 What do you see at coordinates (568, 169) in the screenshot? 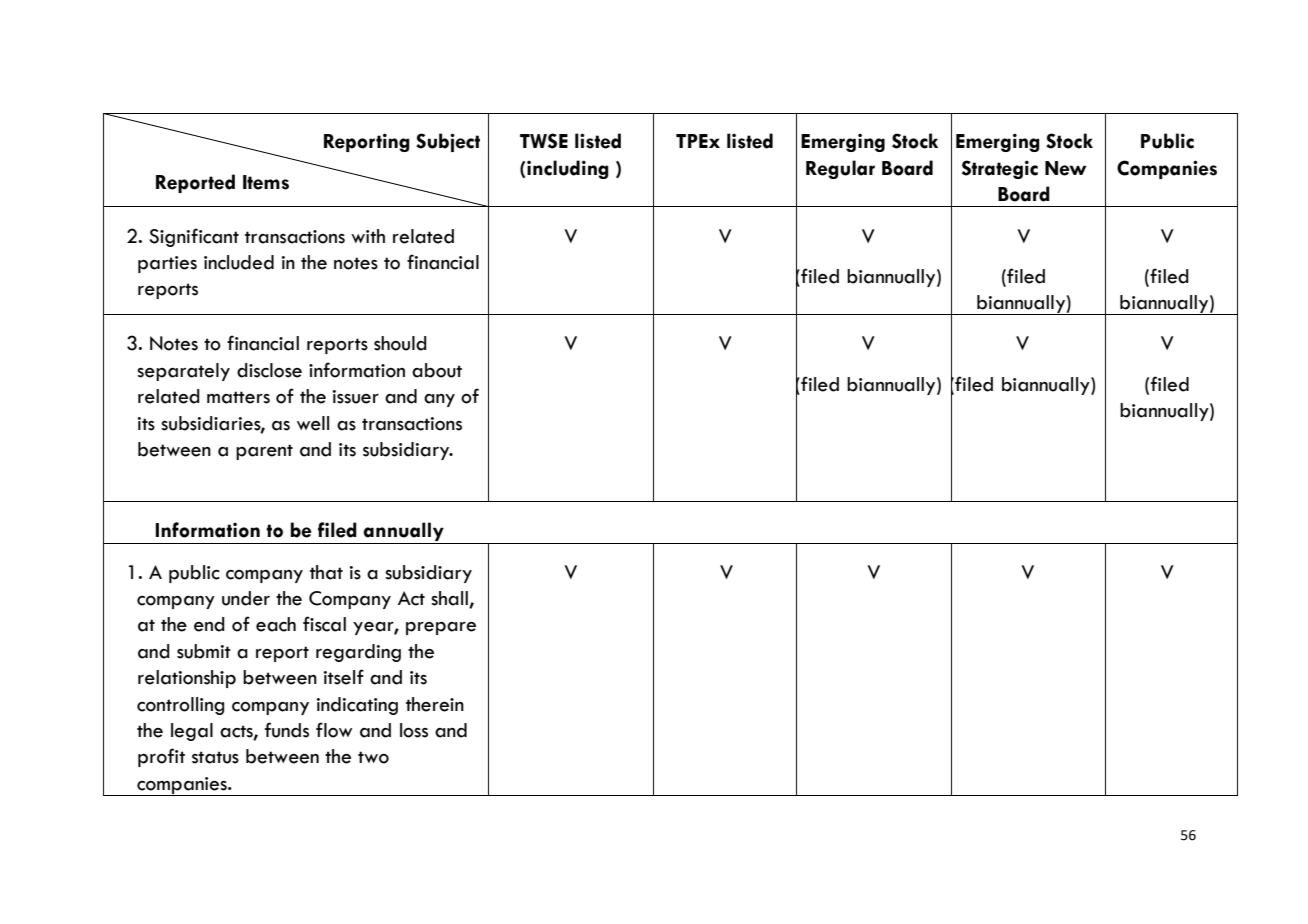
I see `including` at bounding box center [568, 169].
